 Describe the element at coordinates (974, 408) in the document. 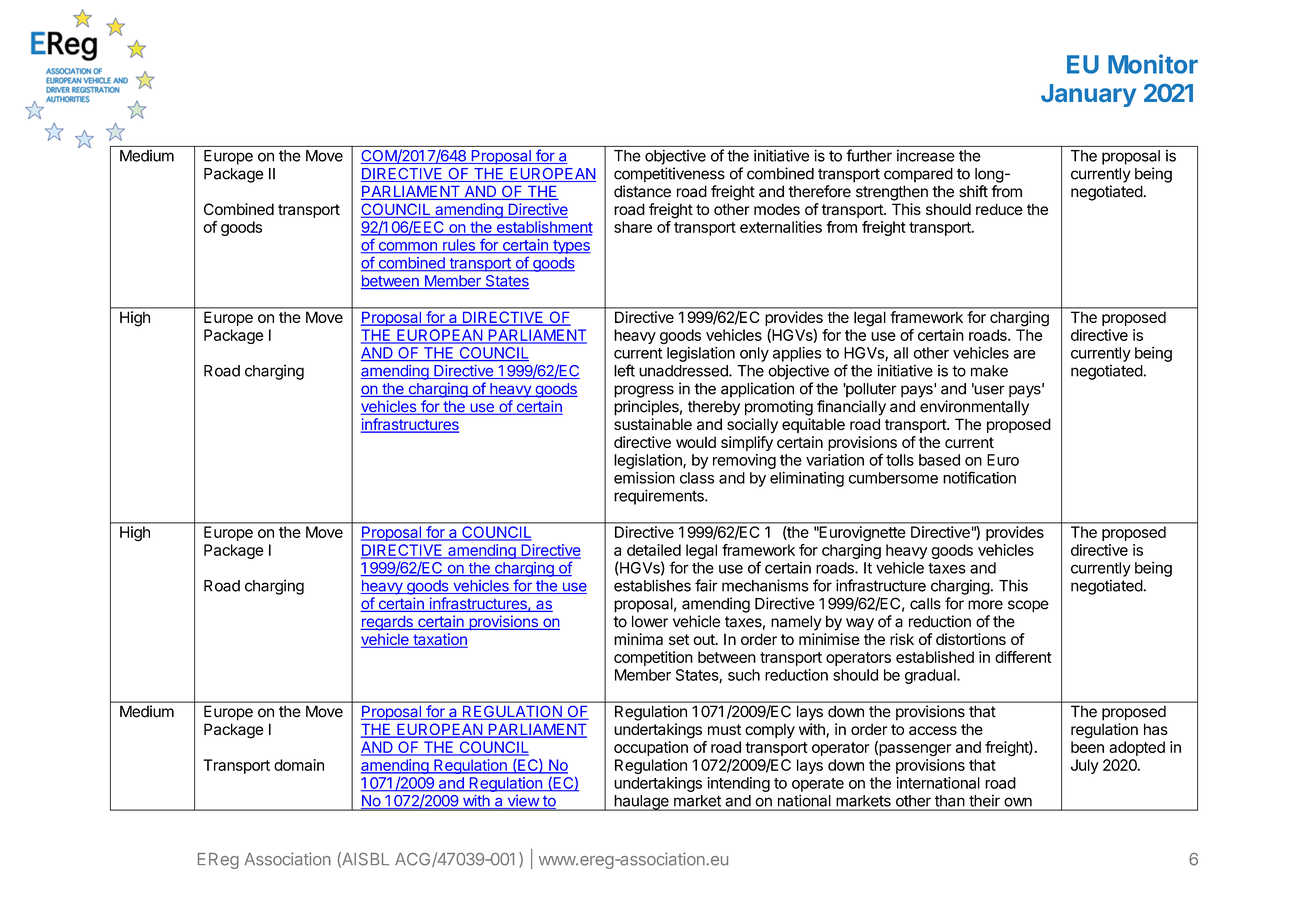

I see `environmentally` at that location.
